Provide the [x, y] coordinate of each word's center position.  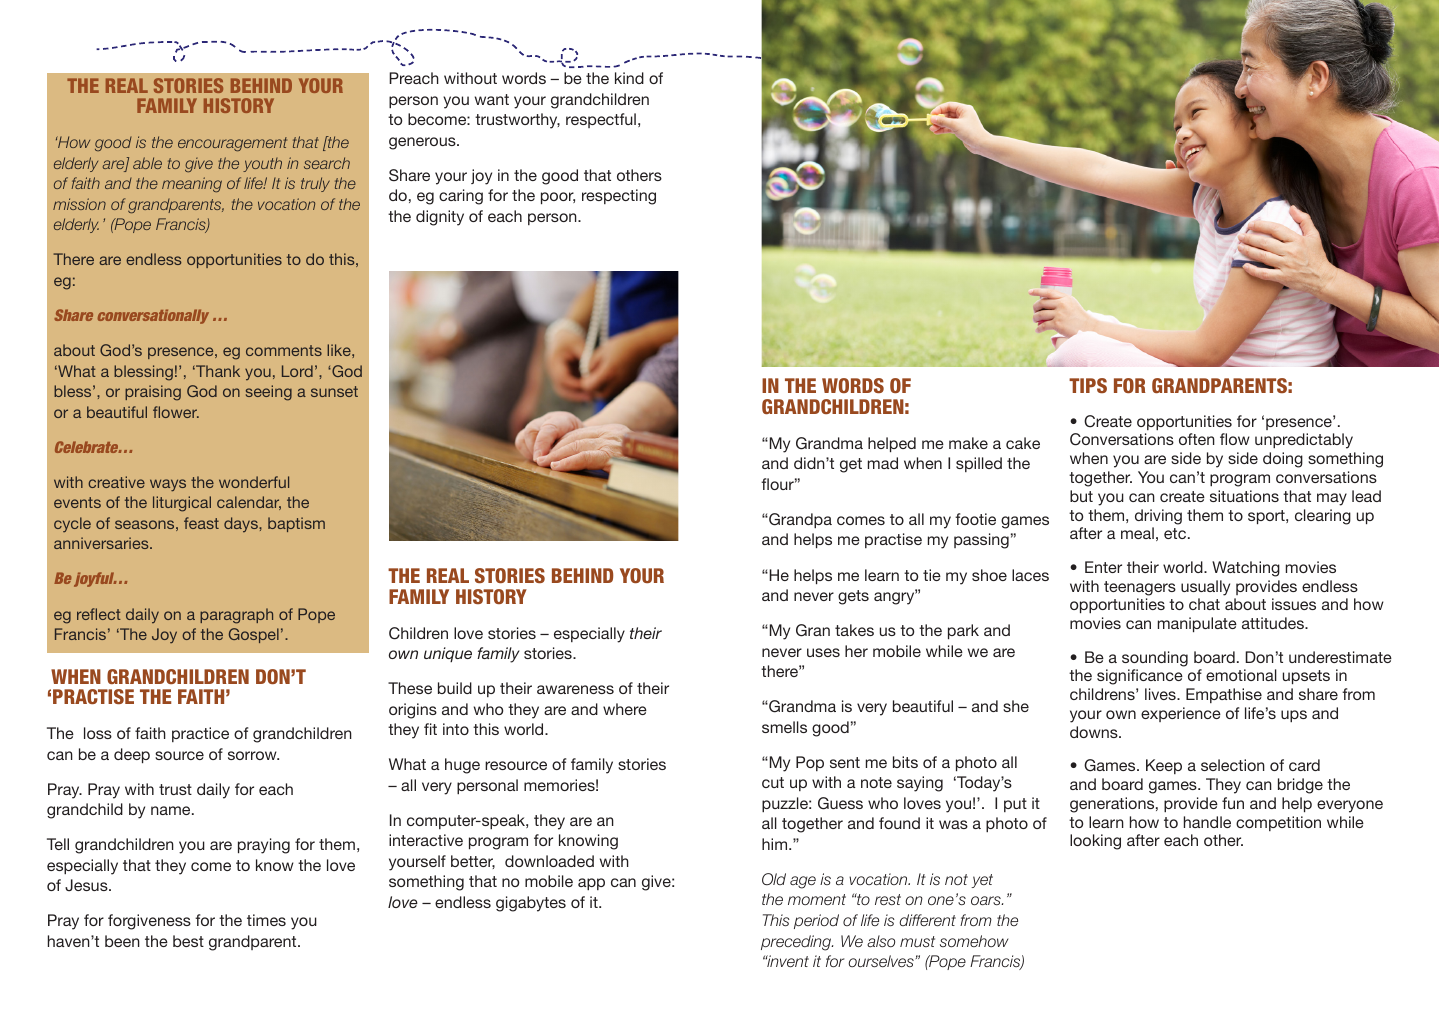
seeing [269, 393]
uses [823, 652]
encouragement [232, 144]
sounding [1155, 659]
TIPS [1088, 385]
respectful [601, 120]
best [188, 941]
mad [883, 463]
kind [629, 78]
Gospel [254, 635]
